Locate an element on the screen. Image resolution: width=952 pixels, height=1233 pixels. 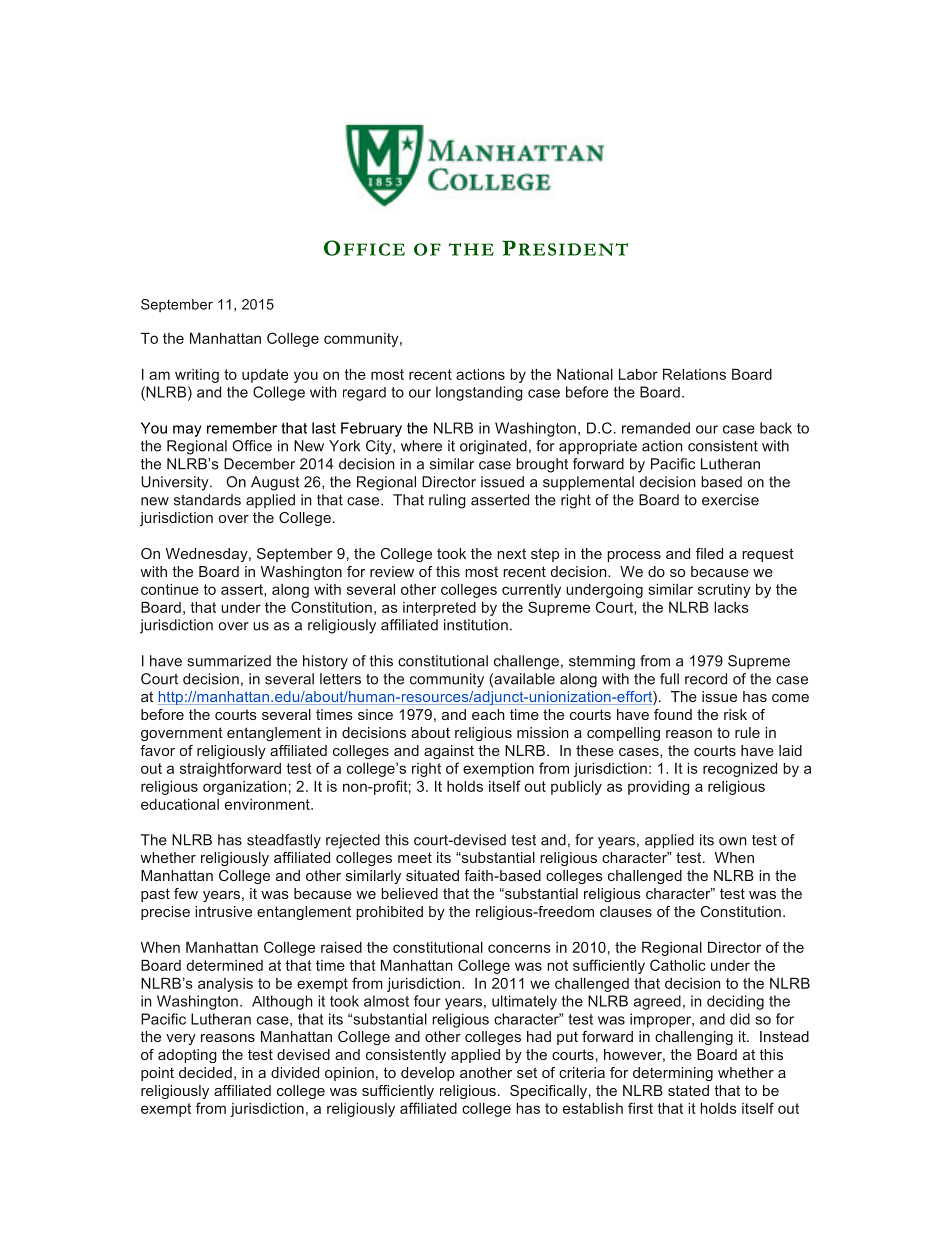
summarized is located at coordinates (229, 661).
